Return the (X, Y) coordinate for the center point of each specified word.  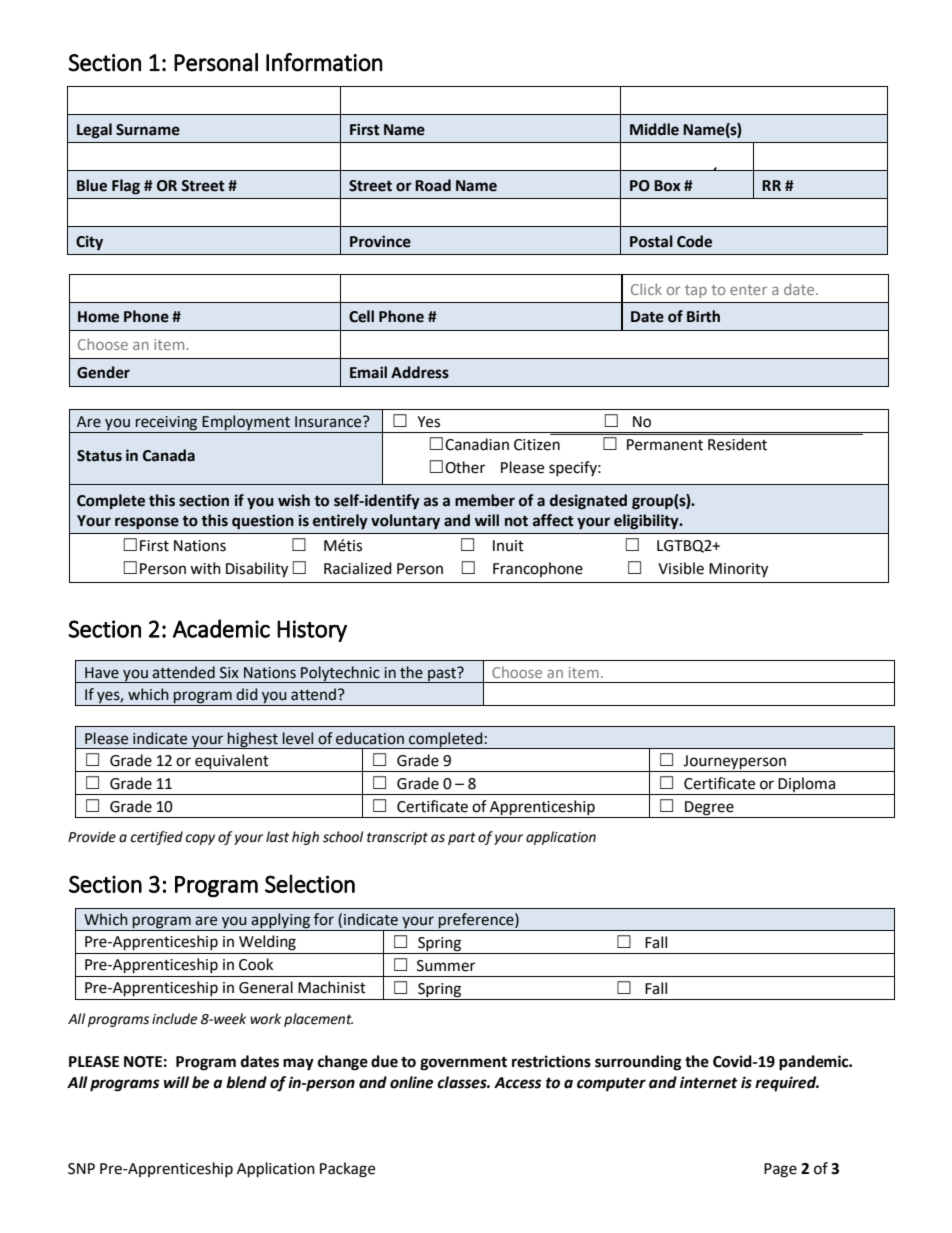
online (412, 1082)
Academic (221, 628)
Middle (654, 129)
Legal (94, 131)
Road (433, 185)
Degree (709, 808)
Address (420, 372)
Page (780, 1170)
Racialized (358, 568)
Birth (703, 316)
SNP (81, 1169)
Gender (103, 372)
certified (156, 838)
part (462, 838)
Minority (738, 570)
